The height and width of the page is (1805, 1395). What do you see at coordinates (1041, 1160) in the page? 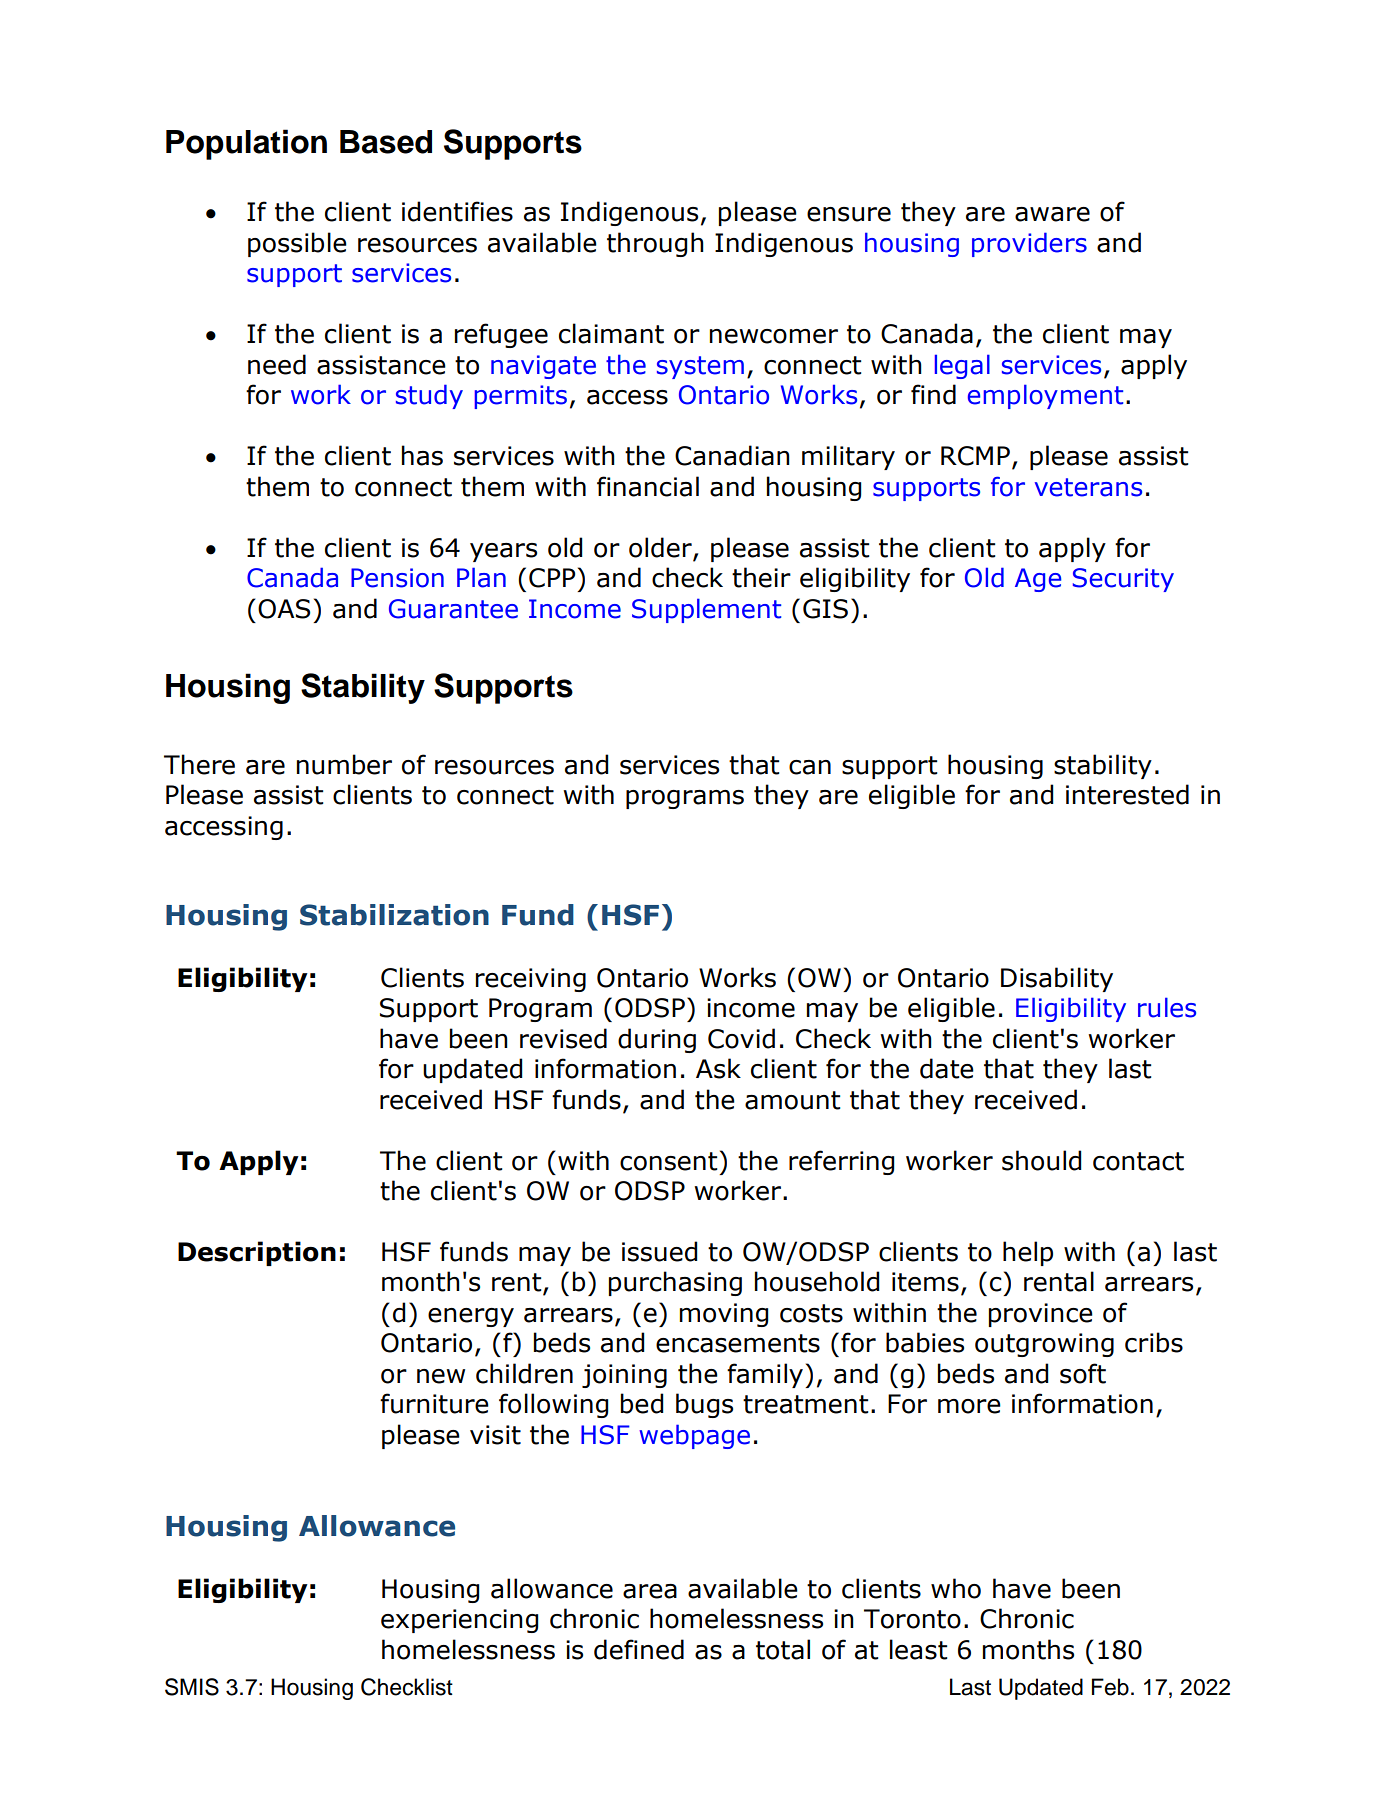
I see `should` at bounding box center [1041, 1160].
